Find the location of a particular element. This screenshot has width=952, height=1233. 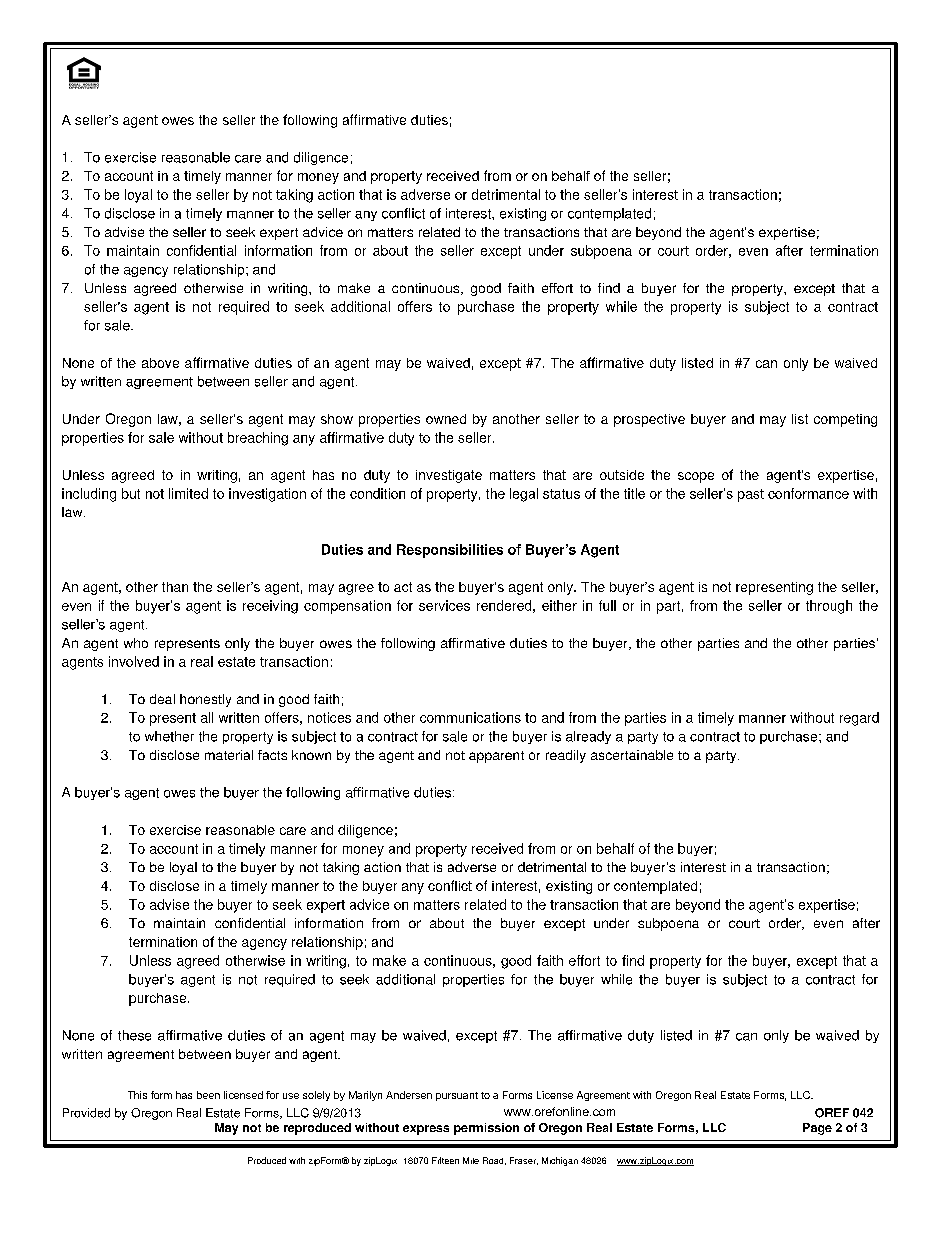

regard is located at coordinates (859, 719).
